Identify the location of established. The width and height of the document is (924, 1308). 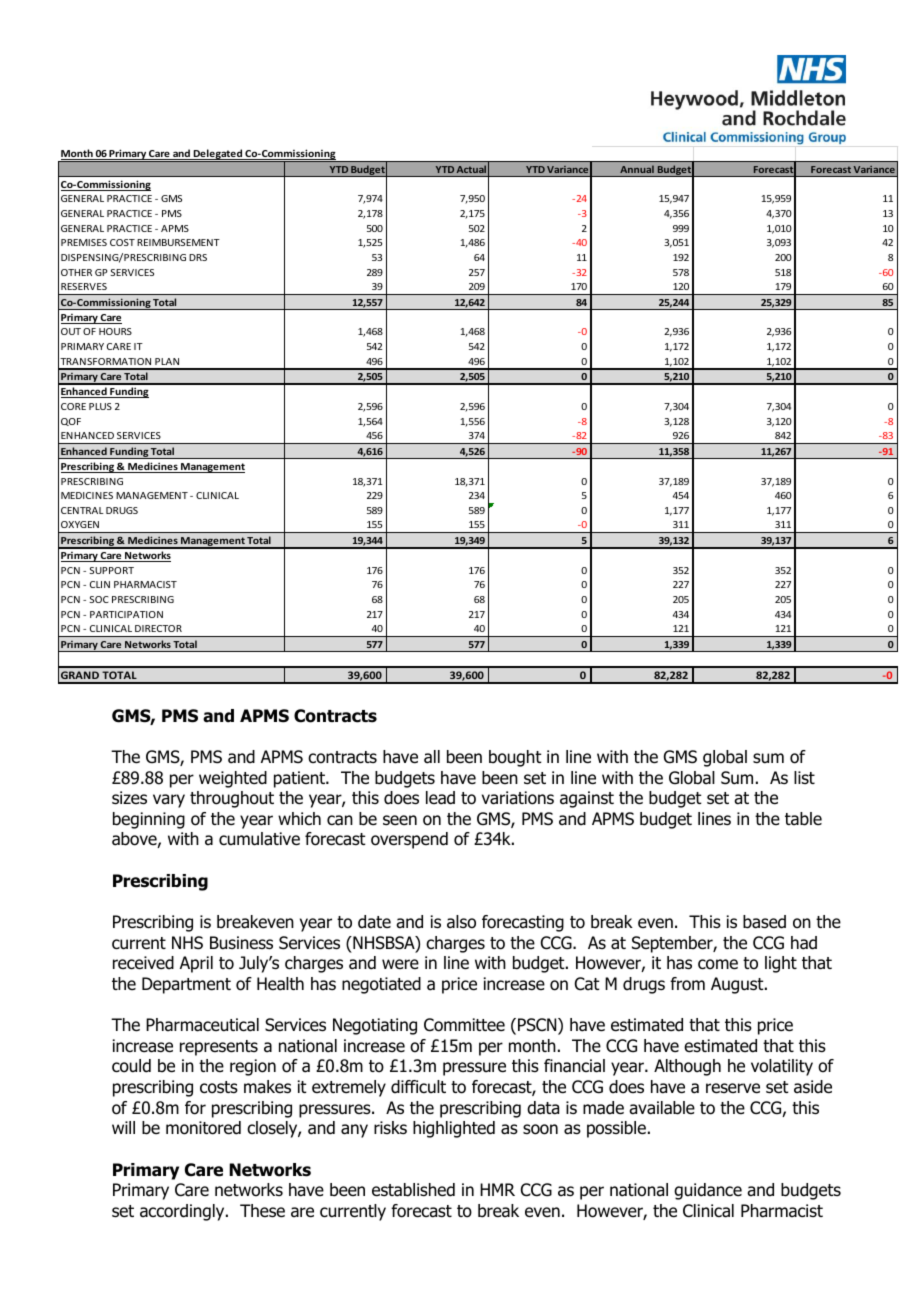
(413, 1190).
